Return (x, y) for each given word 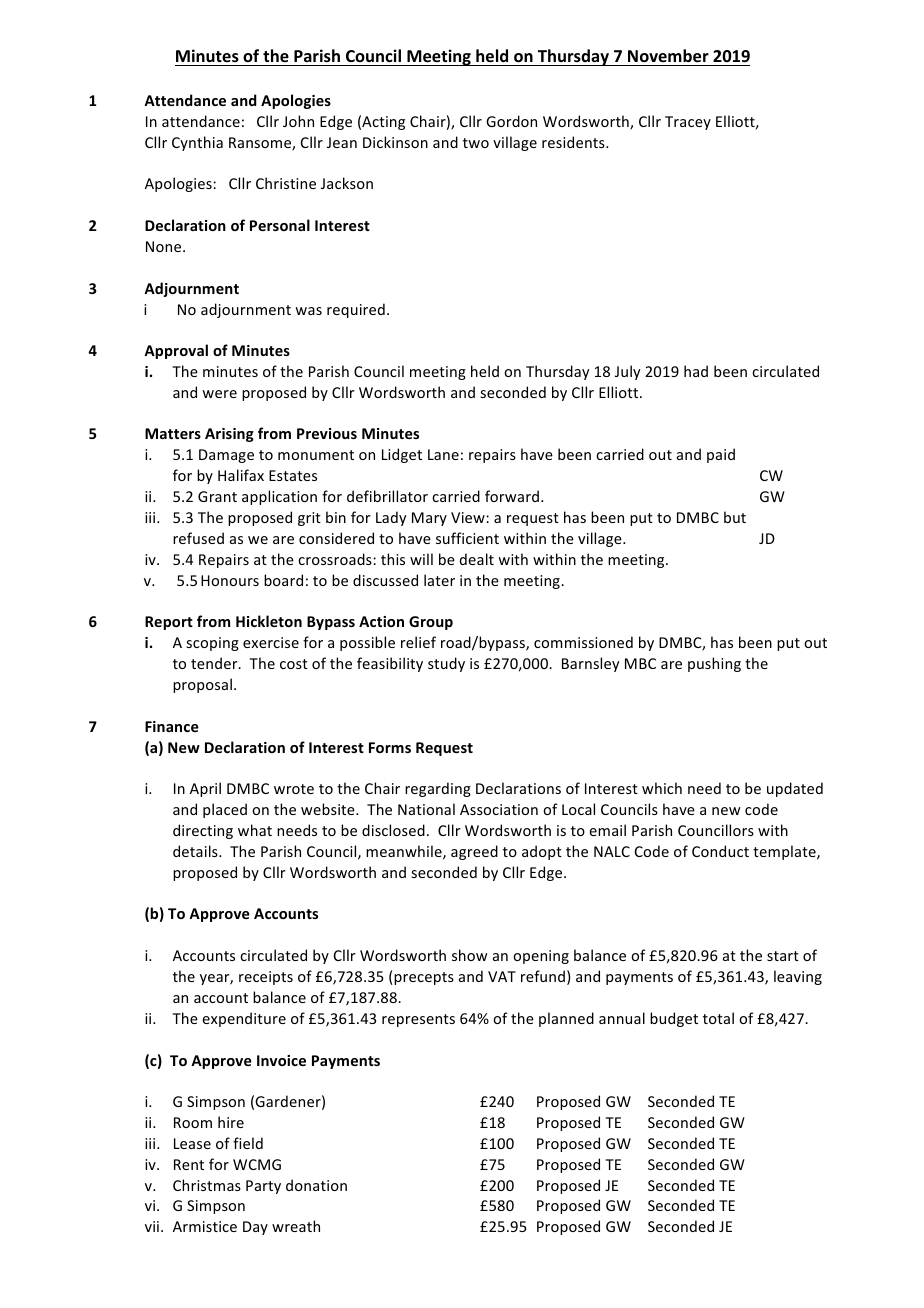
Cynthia (197, 143)
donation (316, 1185)
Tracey (688, 123)
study (446, 664)
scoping (212, 644)
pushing (714, 664)
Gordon (511, 121)
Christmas (207, 1185)
